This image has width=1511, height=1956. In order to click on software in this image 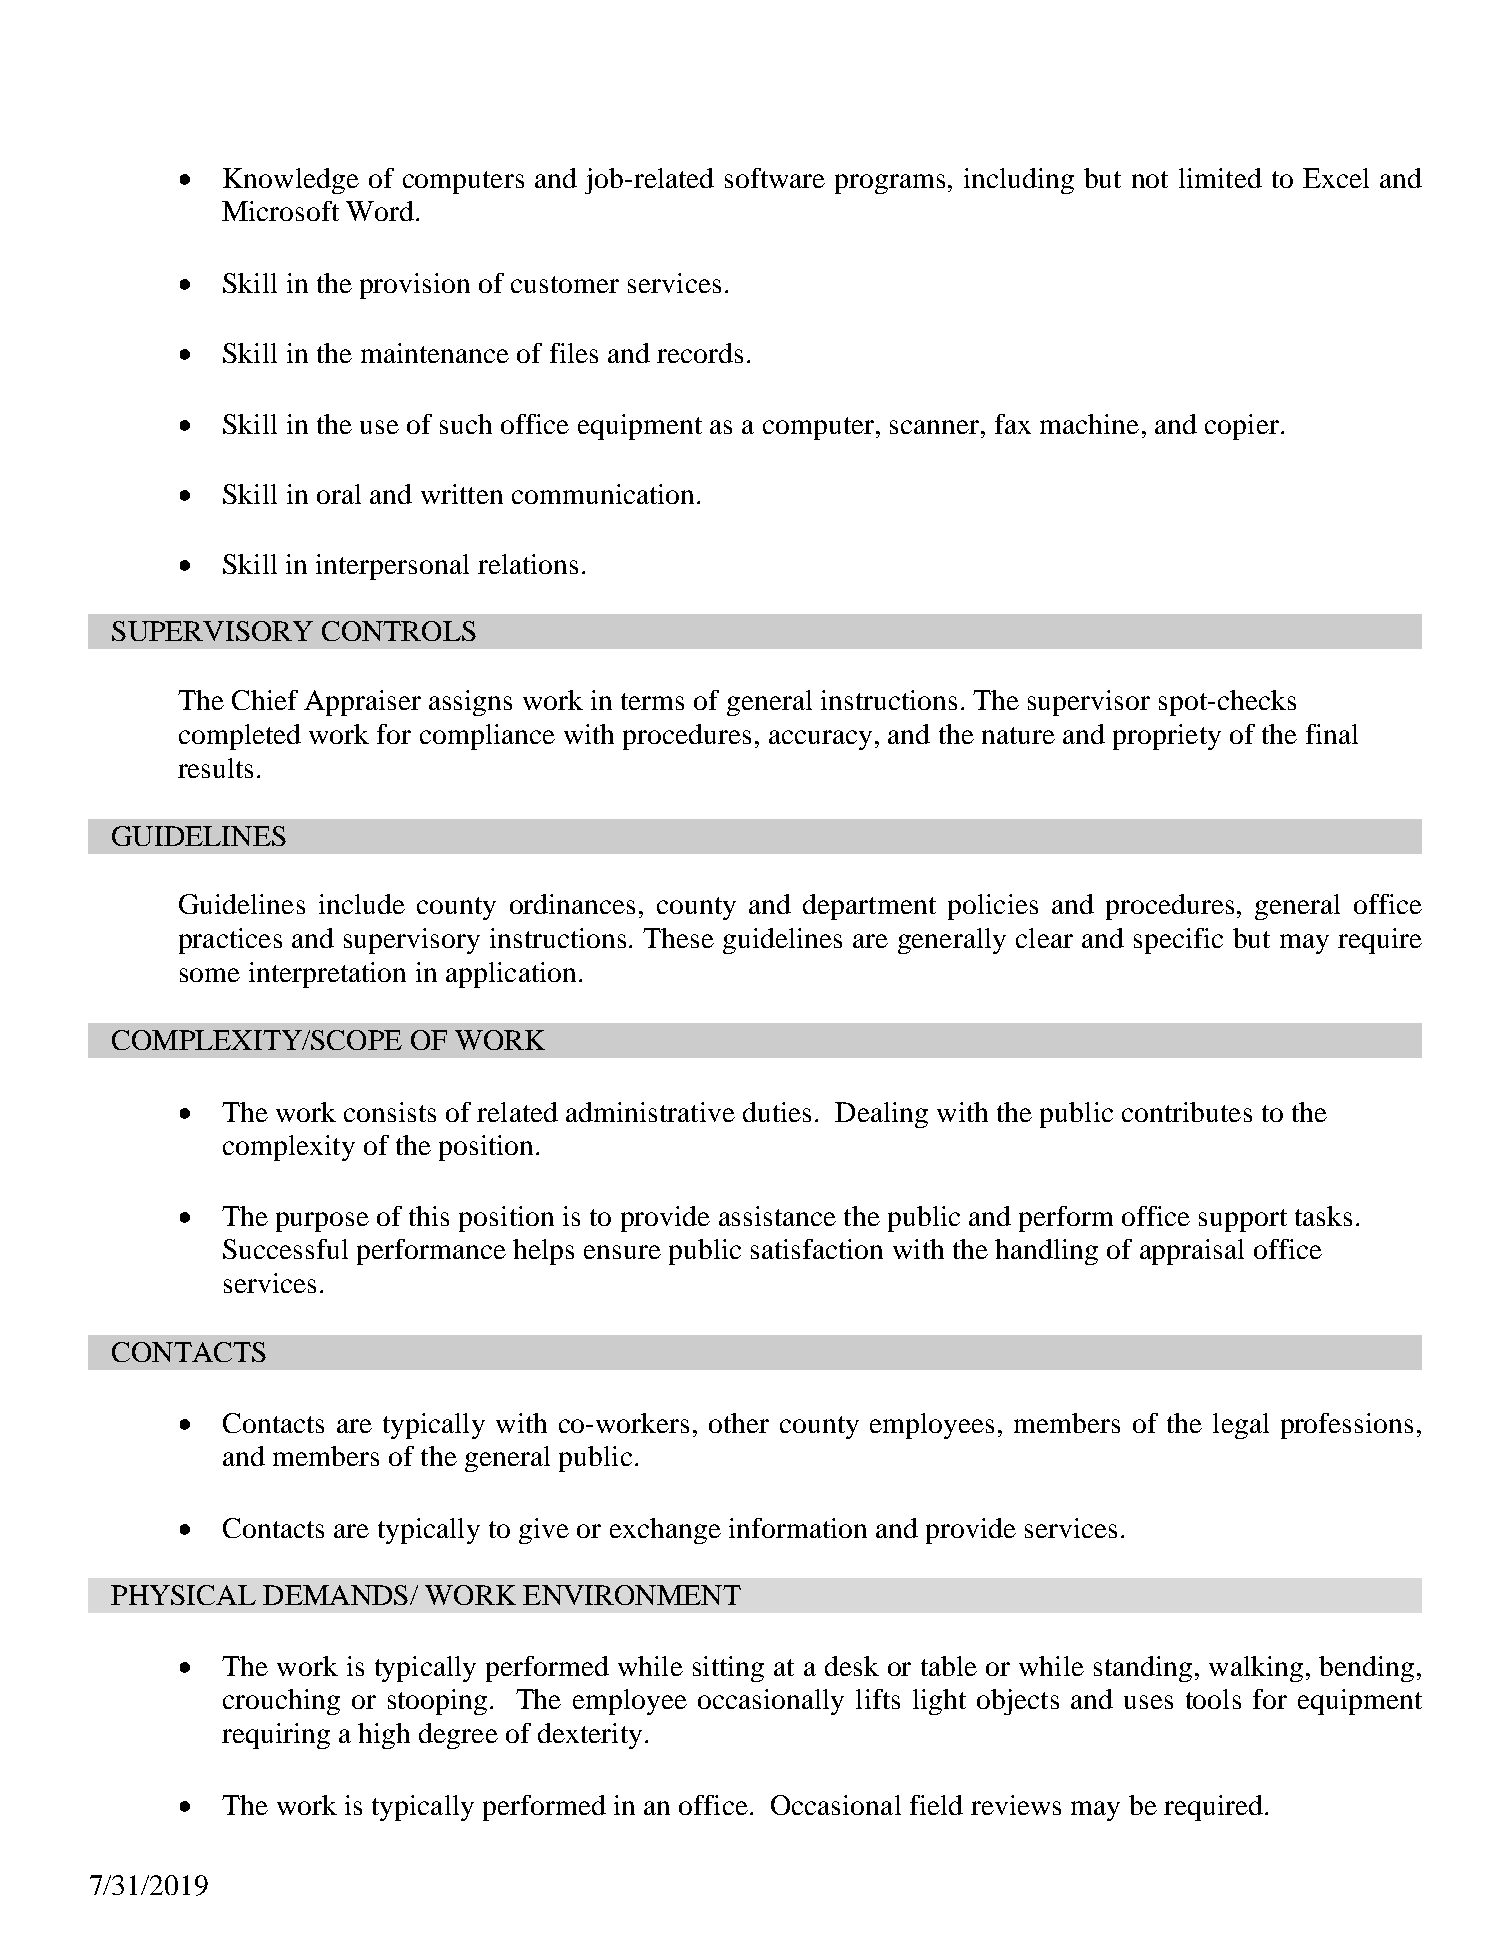, I will do `click(775, 178)`.
